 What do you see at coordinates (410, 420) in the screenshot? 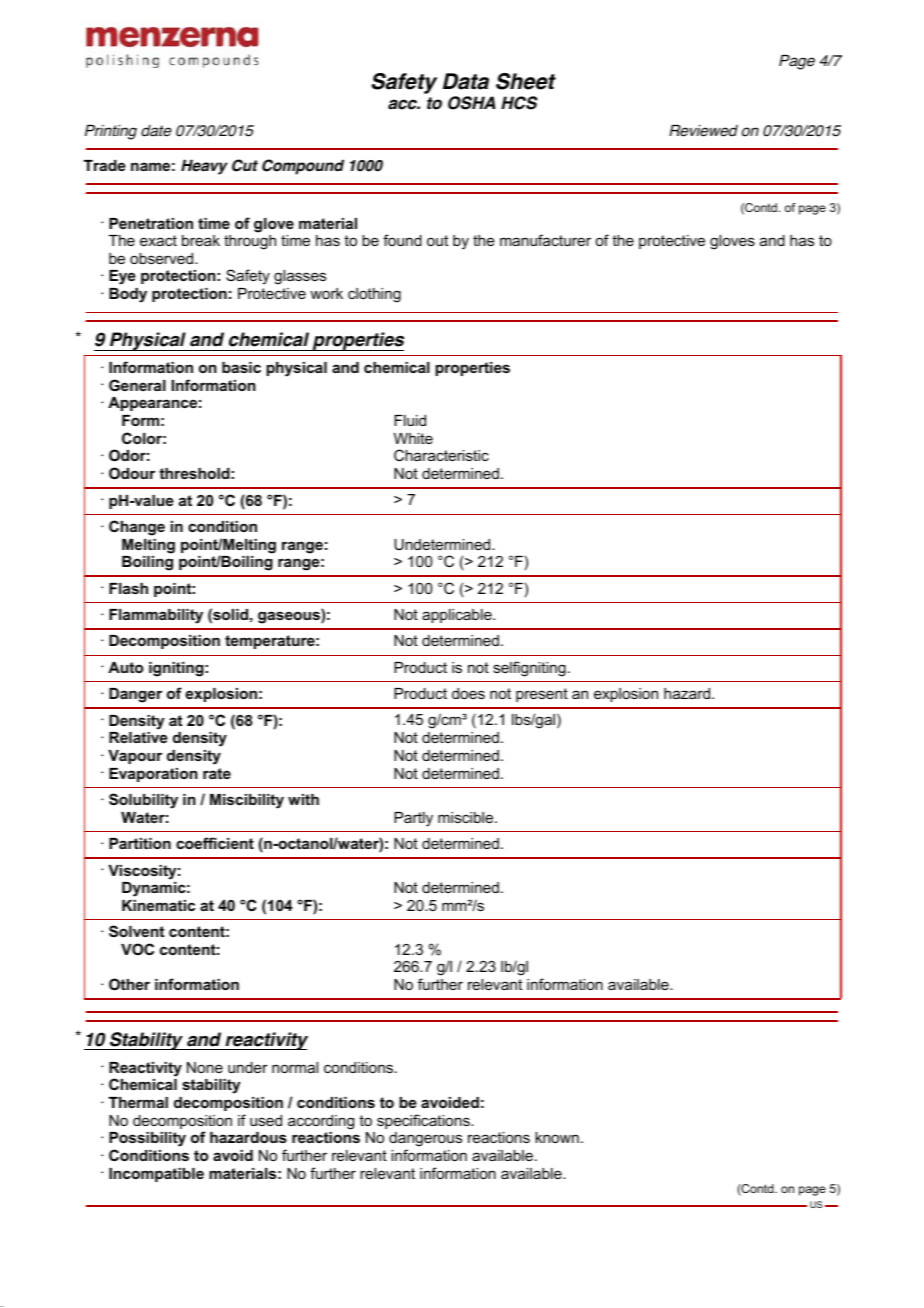
I see `Fluid` at bounding box center [410, 420].
